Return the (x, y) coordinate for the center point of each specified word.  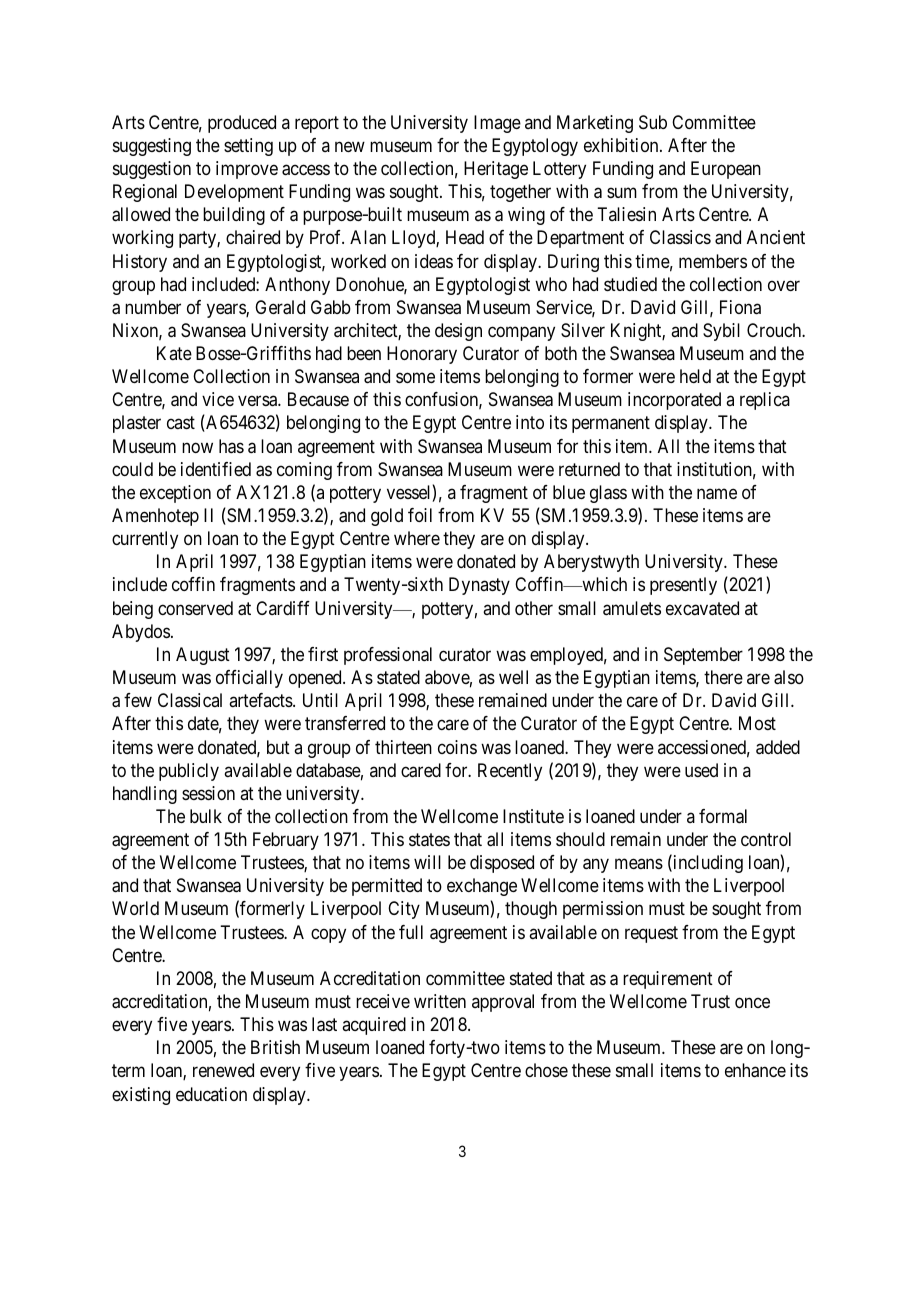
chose (546, 1070)
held (695, 376)
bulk (206, 816)
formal (723, 816)
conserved (195, 608)
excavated (702, 608)
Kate (174, 353)
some (415, 378)
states (429, 840)
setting (248, 147)
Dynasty (479, 586)
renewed (223, 1070)
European (726, 170)
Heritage (496, 170)
